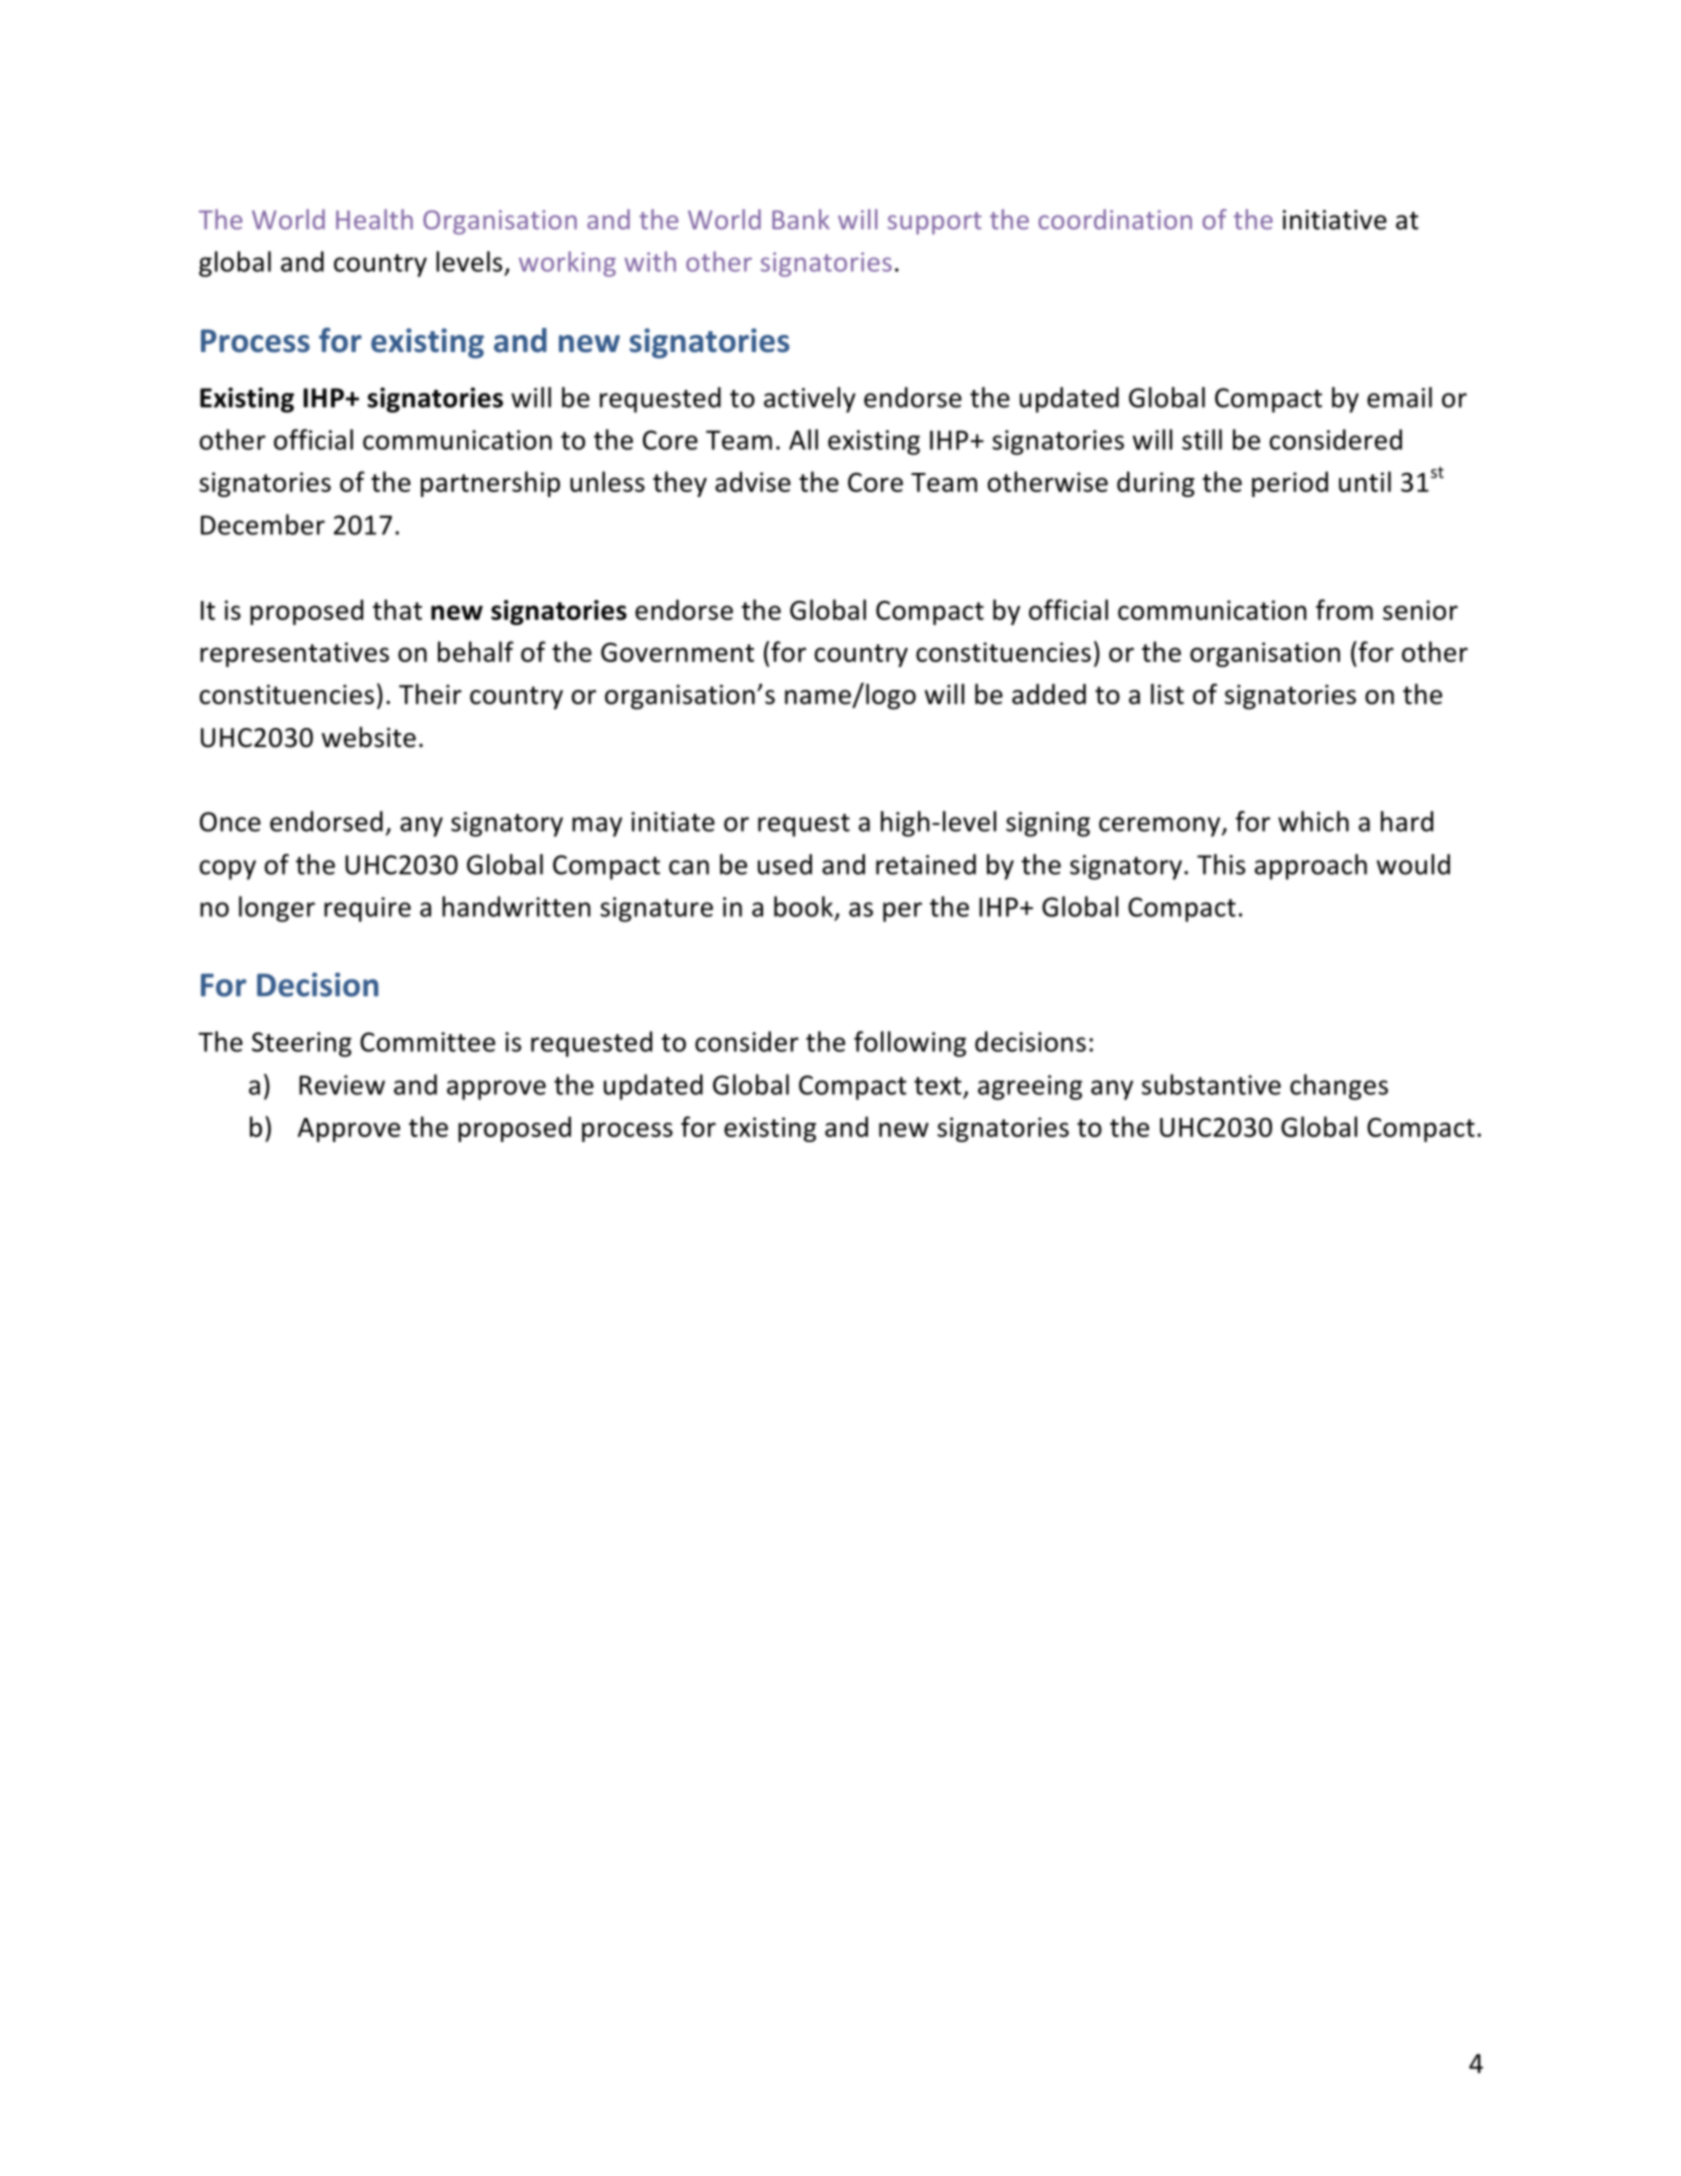 The width and height of the image is (1681, 2176). I want to click on website, so click(369, 737).
